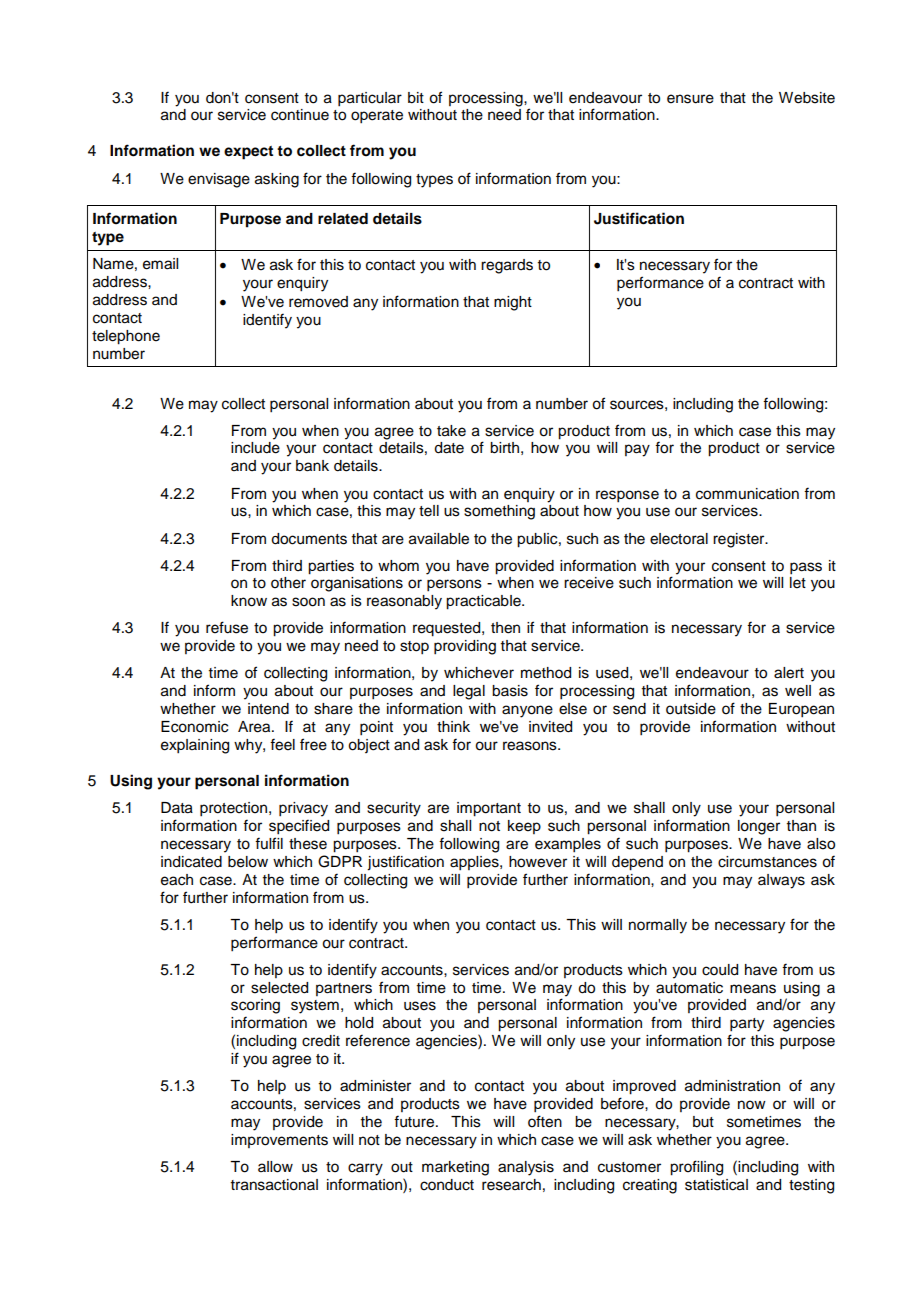  Describe the element at coordinates (789, 673) in the screenshot. I see `alert` at that location.
